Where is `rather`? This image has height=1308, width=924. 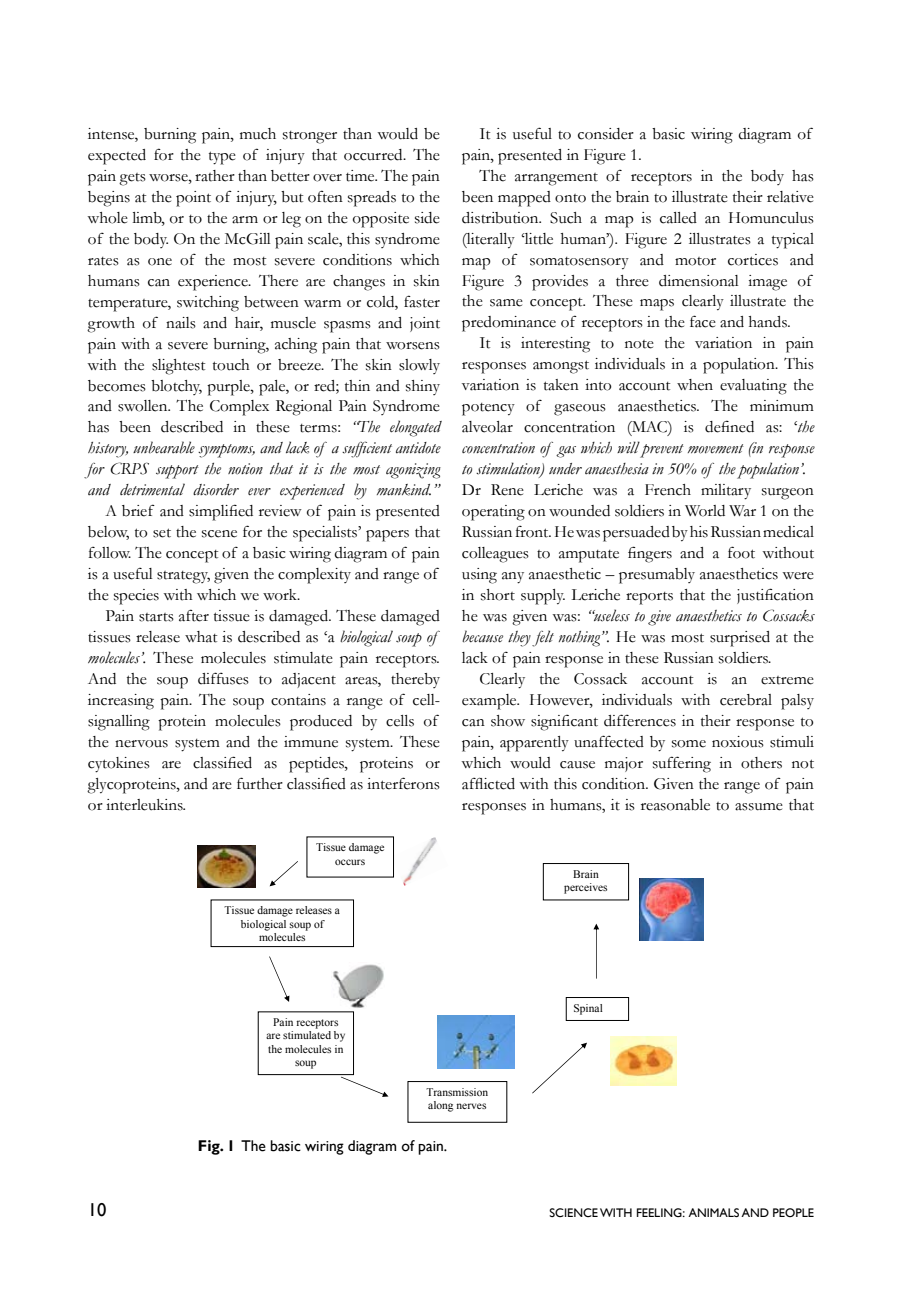 rather is located at coordinates (215, 176).
